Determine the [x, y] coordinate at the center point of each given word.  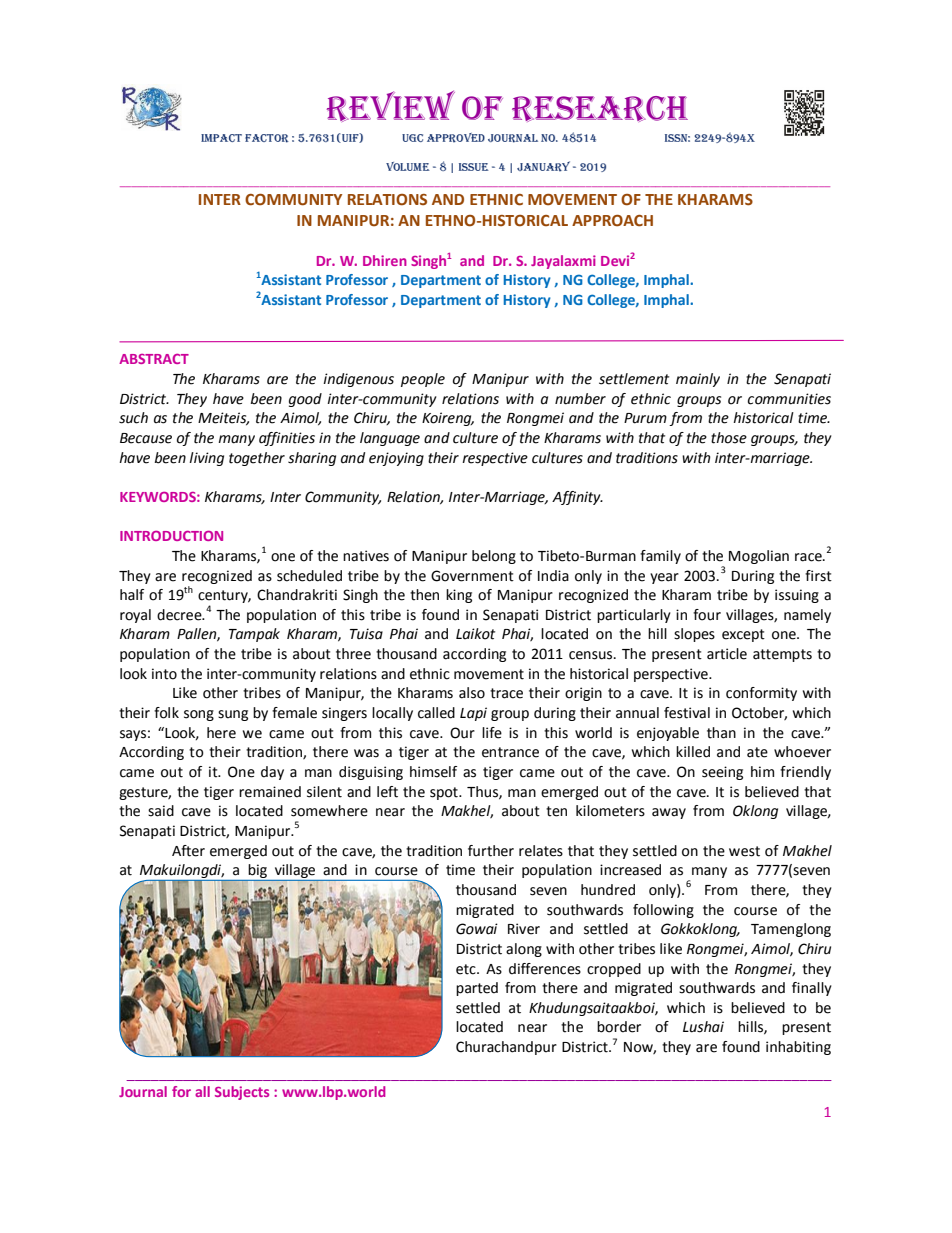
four [707, 615]
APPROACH [612, 221]
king [459, 596]
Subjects [242, 1093]
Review [391, 106]
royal [135, 616]
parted [477, 989]
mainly [698, 380]
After [188, 851]
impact [221, 138]
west [744, 851]
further [491, 851]
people [423, 380]
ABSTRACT [154, 359]
